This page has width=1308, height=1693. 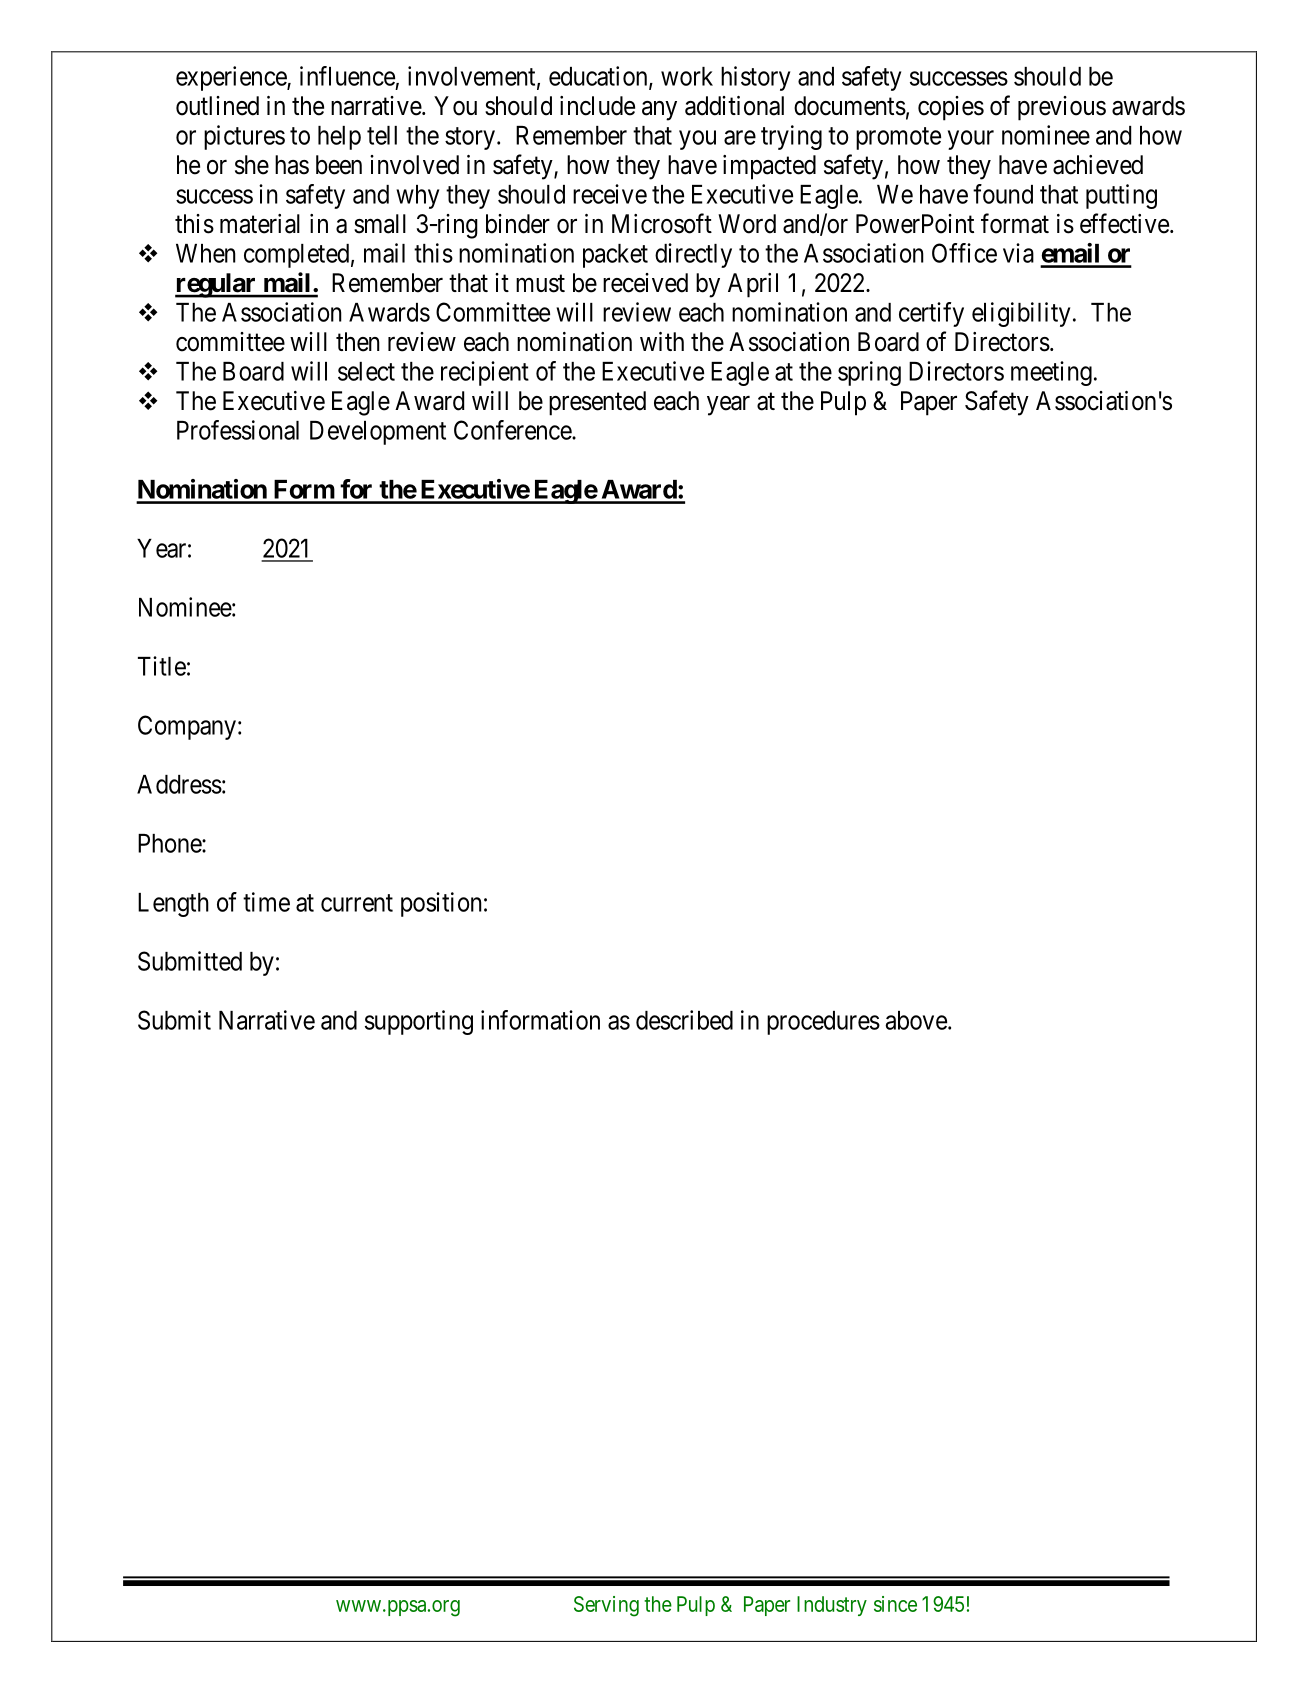 I want to click on position, so click(x=441, y=904).
